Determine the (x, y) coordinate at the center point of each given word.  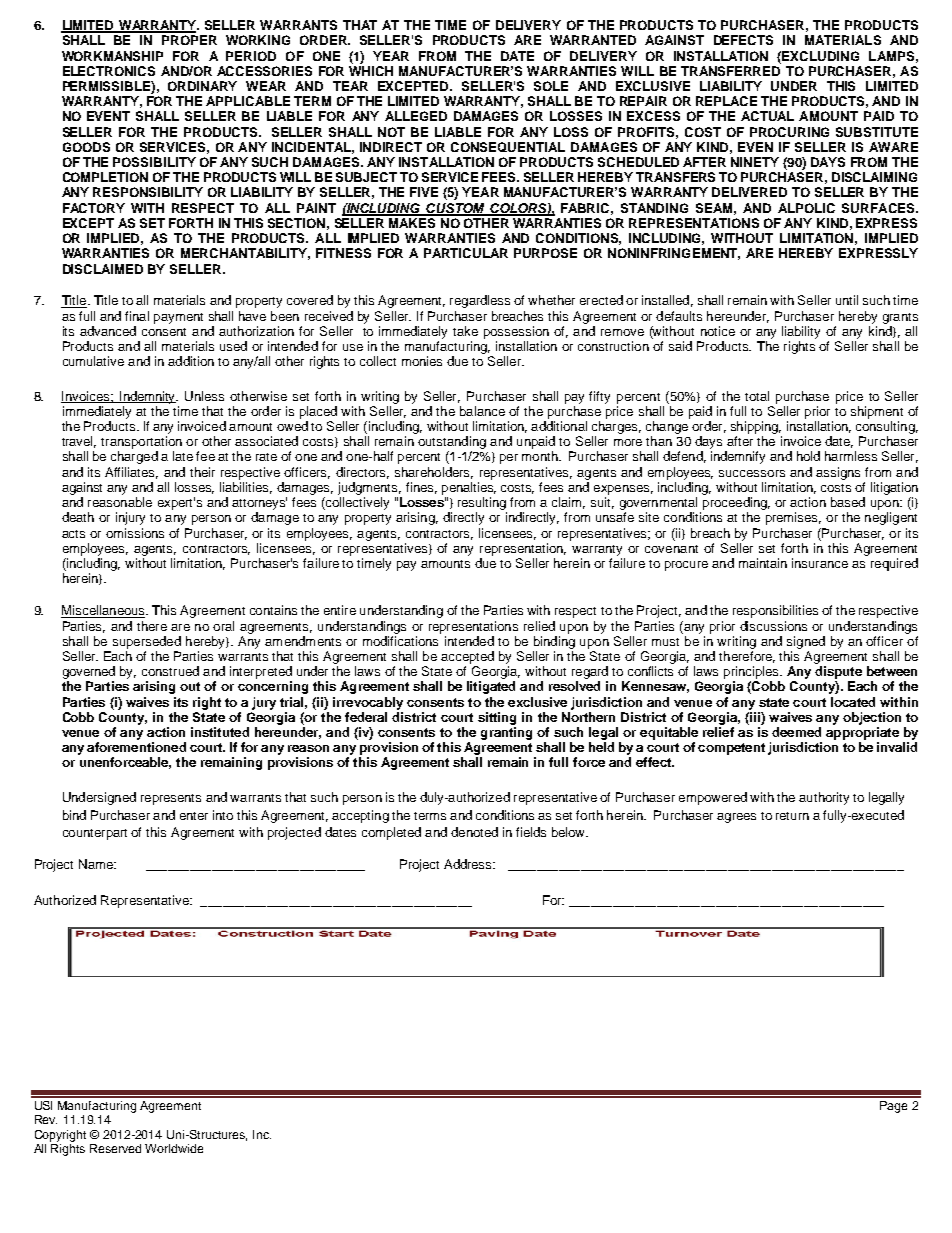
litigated (491, 687)
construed (170, 671)
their (202, 472)
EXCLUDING (820, 56)
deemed (796, 732)
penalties (469, 488)
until (847, 300)
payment (178, 318)
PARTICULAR (466, 253)
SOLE (551, 86)
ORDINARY (202, 86)
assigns (838, 473)
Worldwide (174, 1148)
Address (469, 864)
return (792, 816)
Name (97, 864)
